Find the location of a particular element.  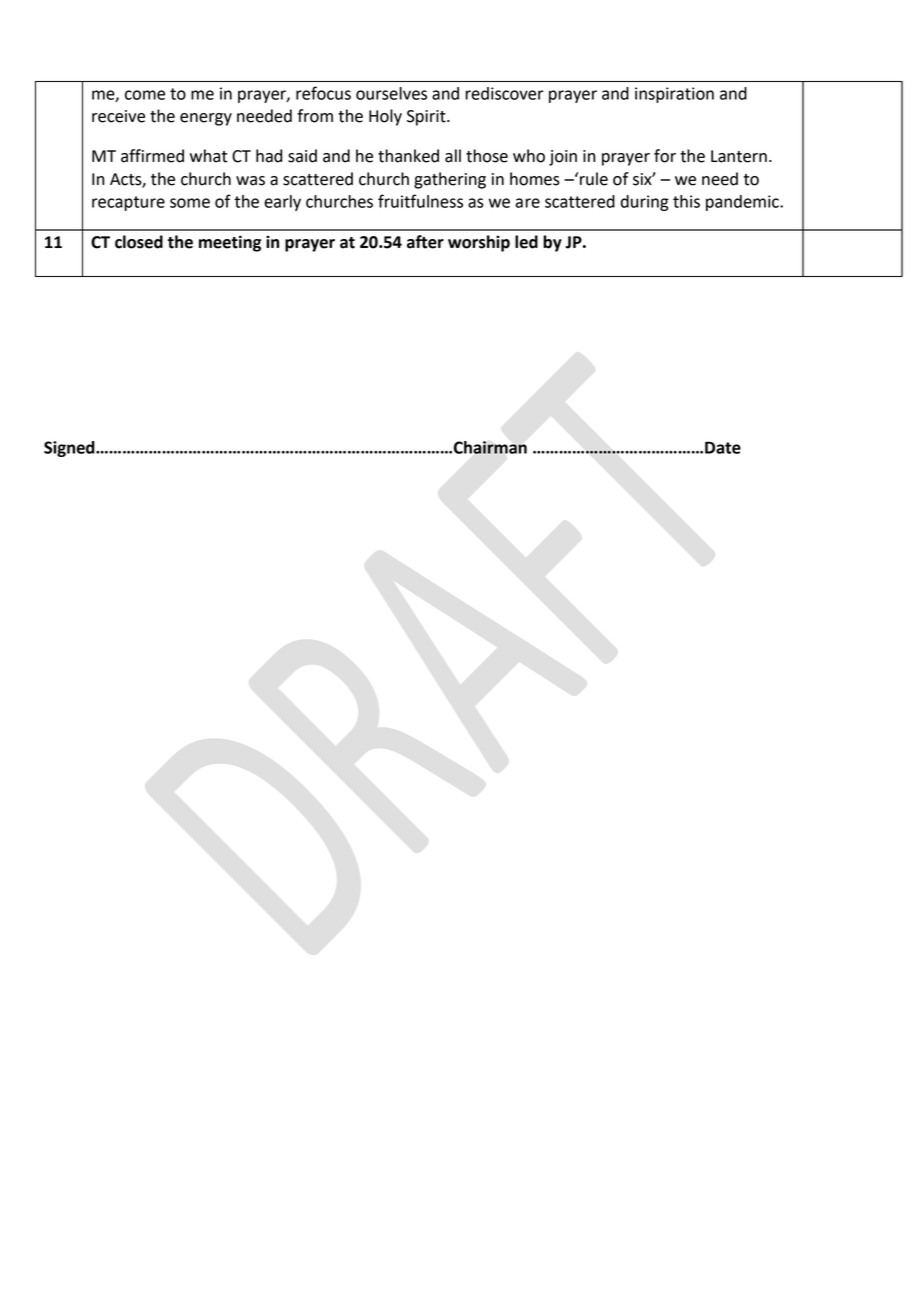

Spirit is located at coordinates (427, 118).
